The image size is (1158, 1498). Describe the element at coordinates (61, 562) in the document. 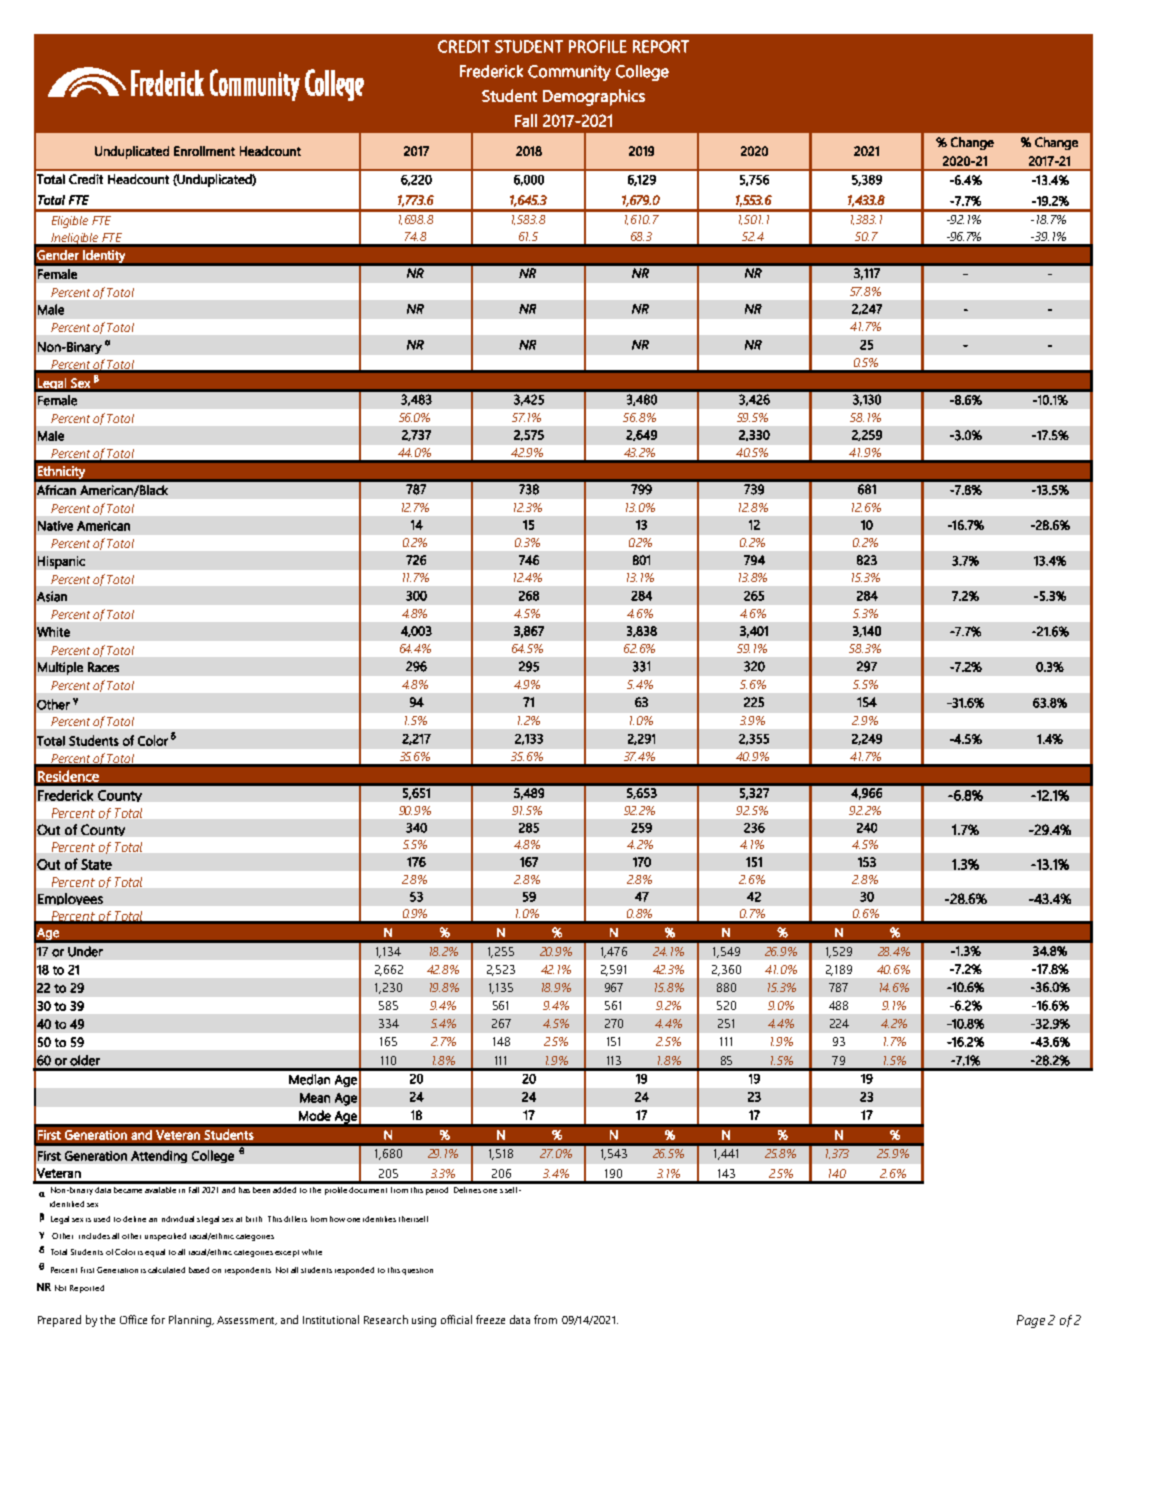

I see `Hispanic` at that location.
